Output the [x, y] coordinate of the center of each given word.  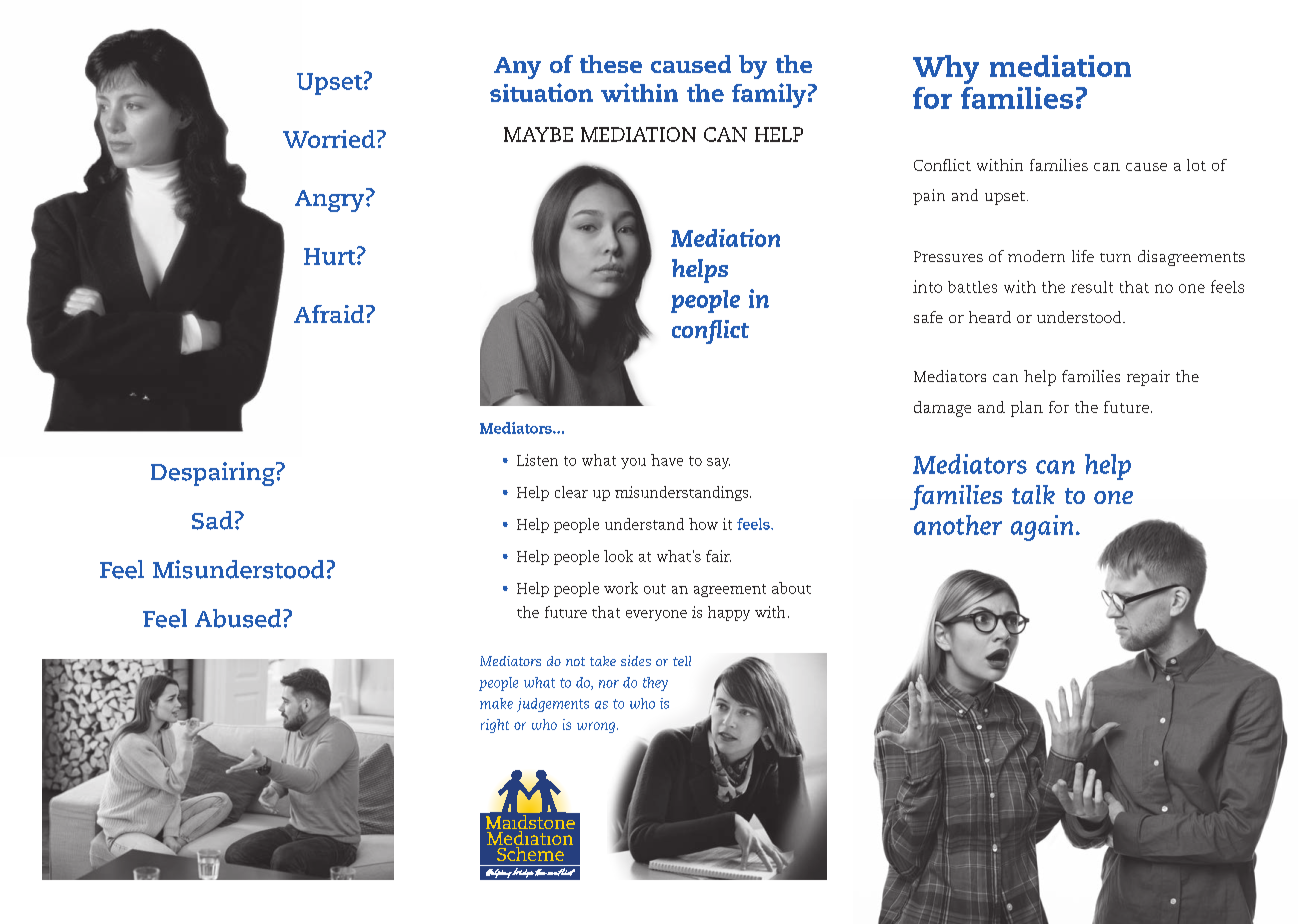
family [769, 95]
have [667, 460]
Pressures [948, 256]
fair [718, 556]
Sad [212, 520]
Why [946, 69]
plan [1027, 409]
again [1042, 528]
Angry [329, 201]
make [496, 703]
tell [682, 661]
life [1083, 256]
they [655, 684]
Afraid [330, 314]
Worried [329, 139]
